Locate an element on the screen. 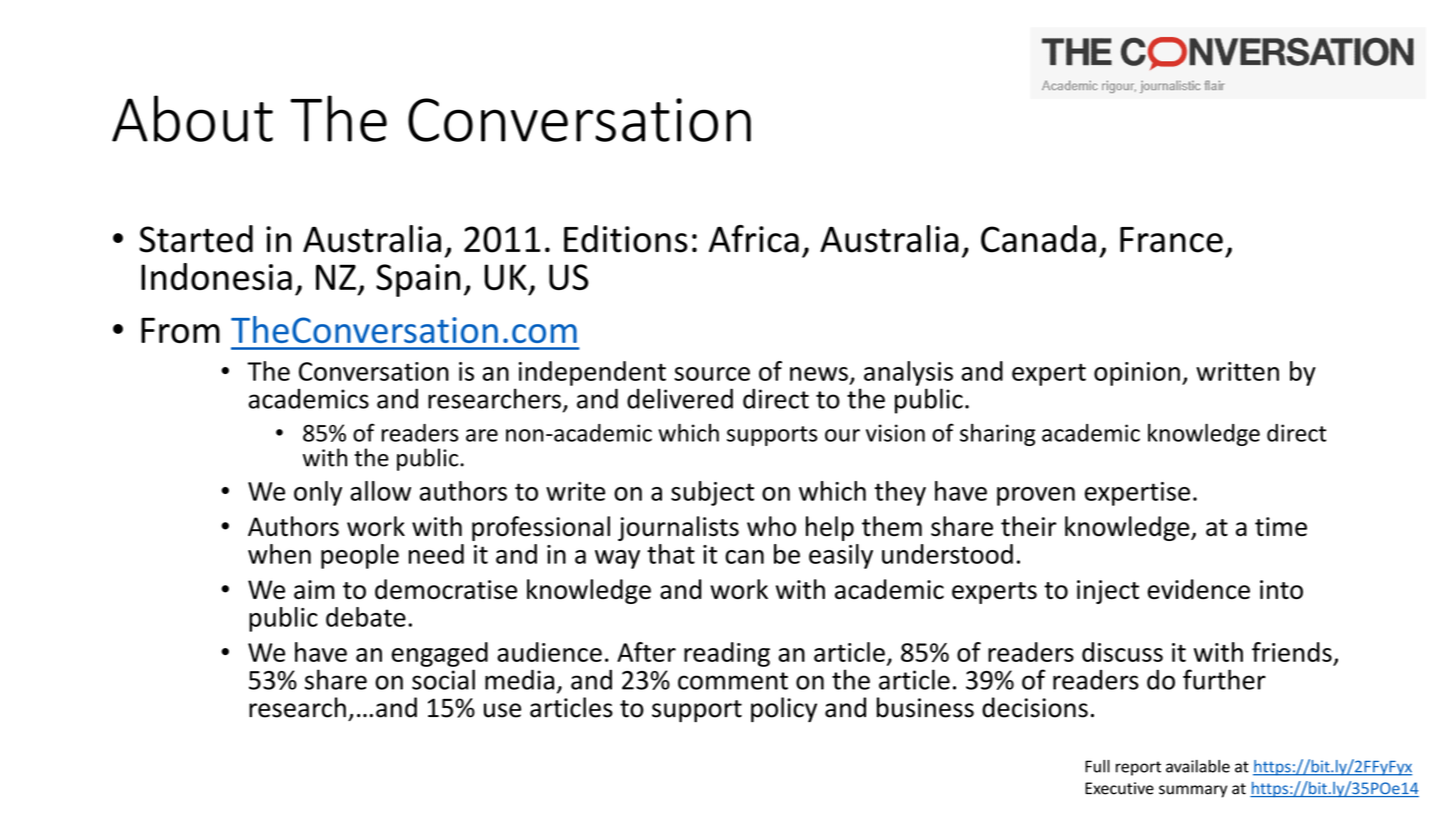  France is located at coordinates (1171, 240).
